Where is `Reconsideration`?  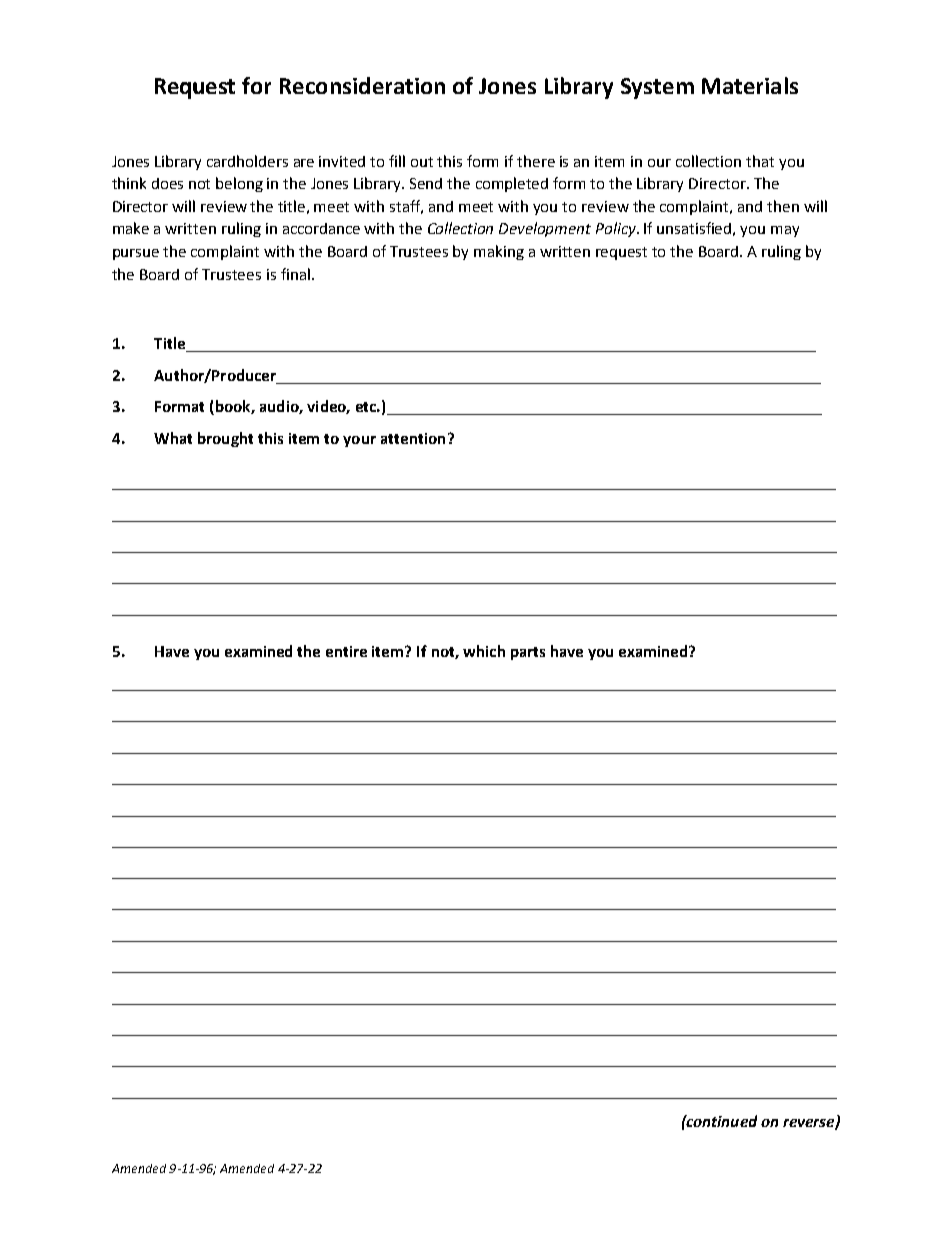 Reconsideration is located at coordinates (362, 85).
